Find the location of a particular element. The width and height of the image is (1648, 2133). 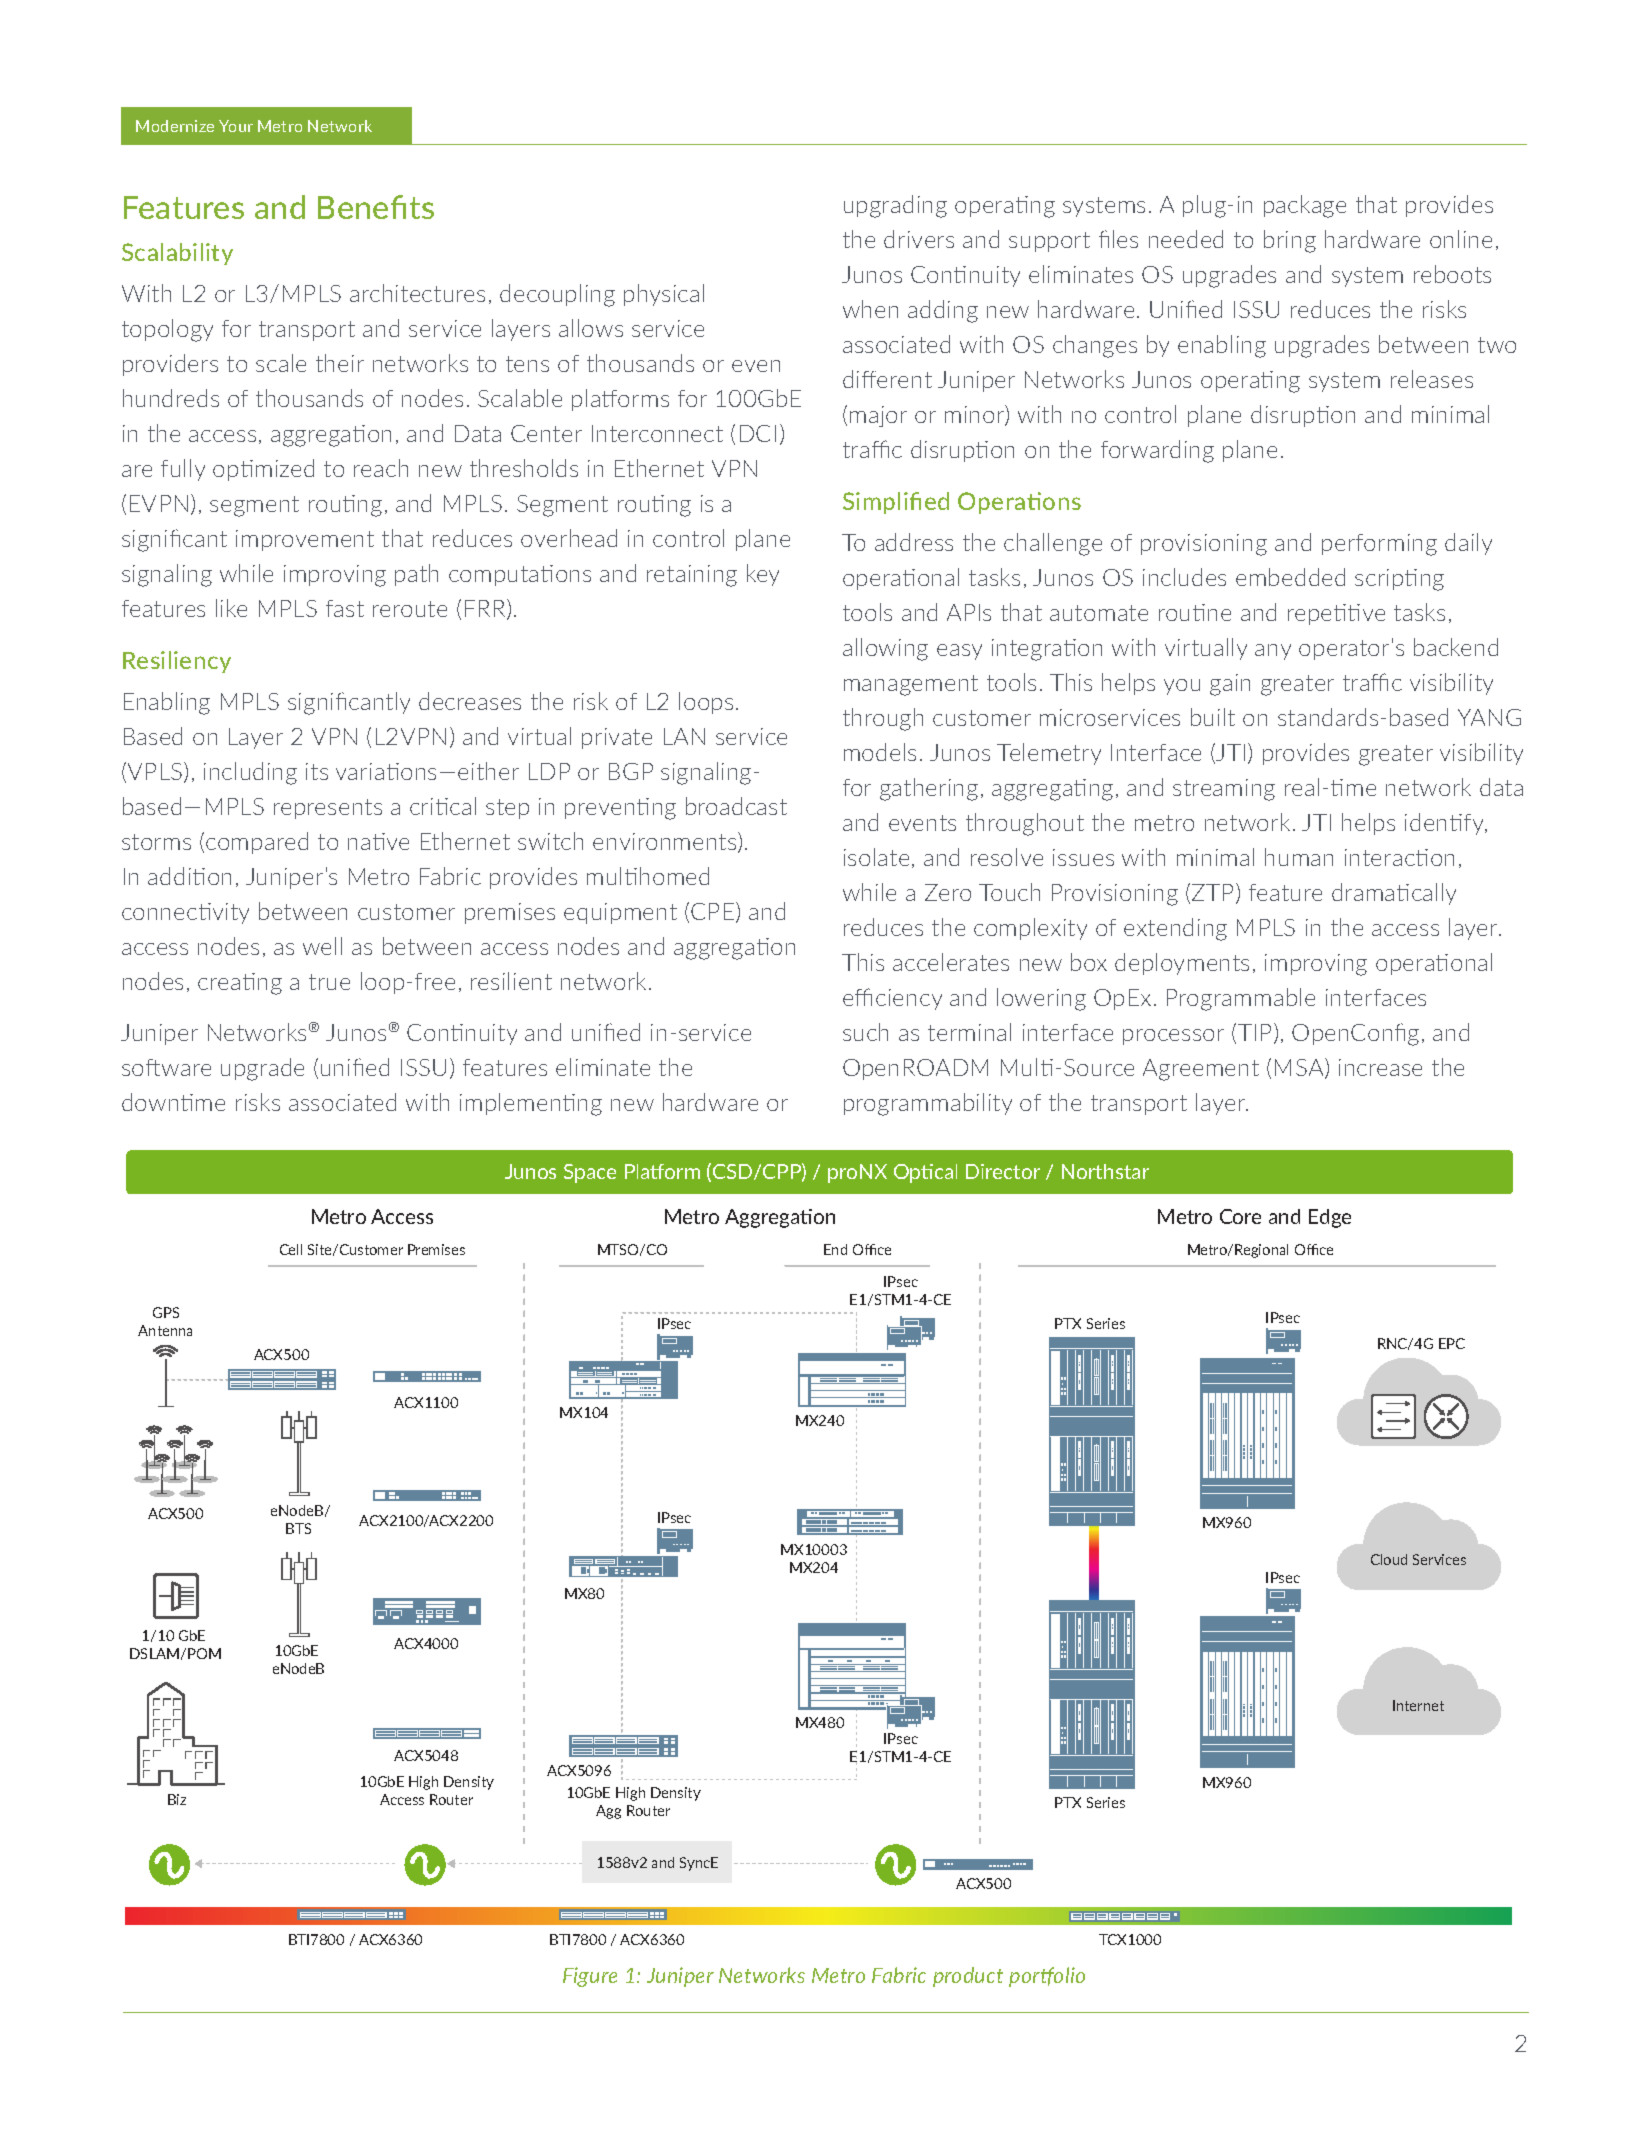

true is located at coordinates (329, 982).
